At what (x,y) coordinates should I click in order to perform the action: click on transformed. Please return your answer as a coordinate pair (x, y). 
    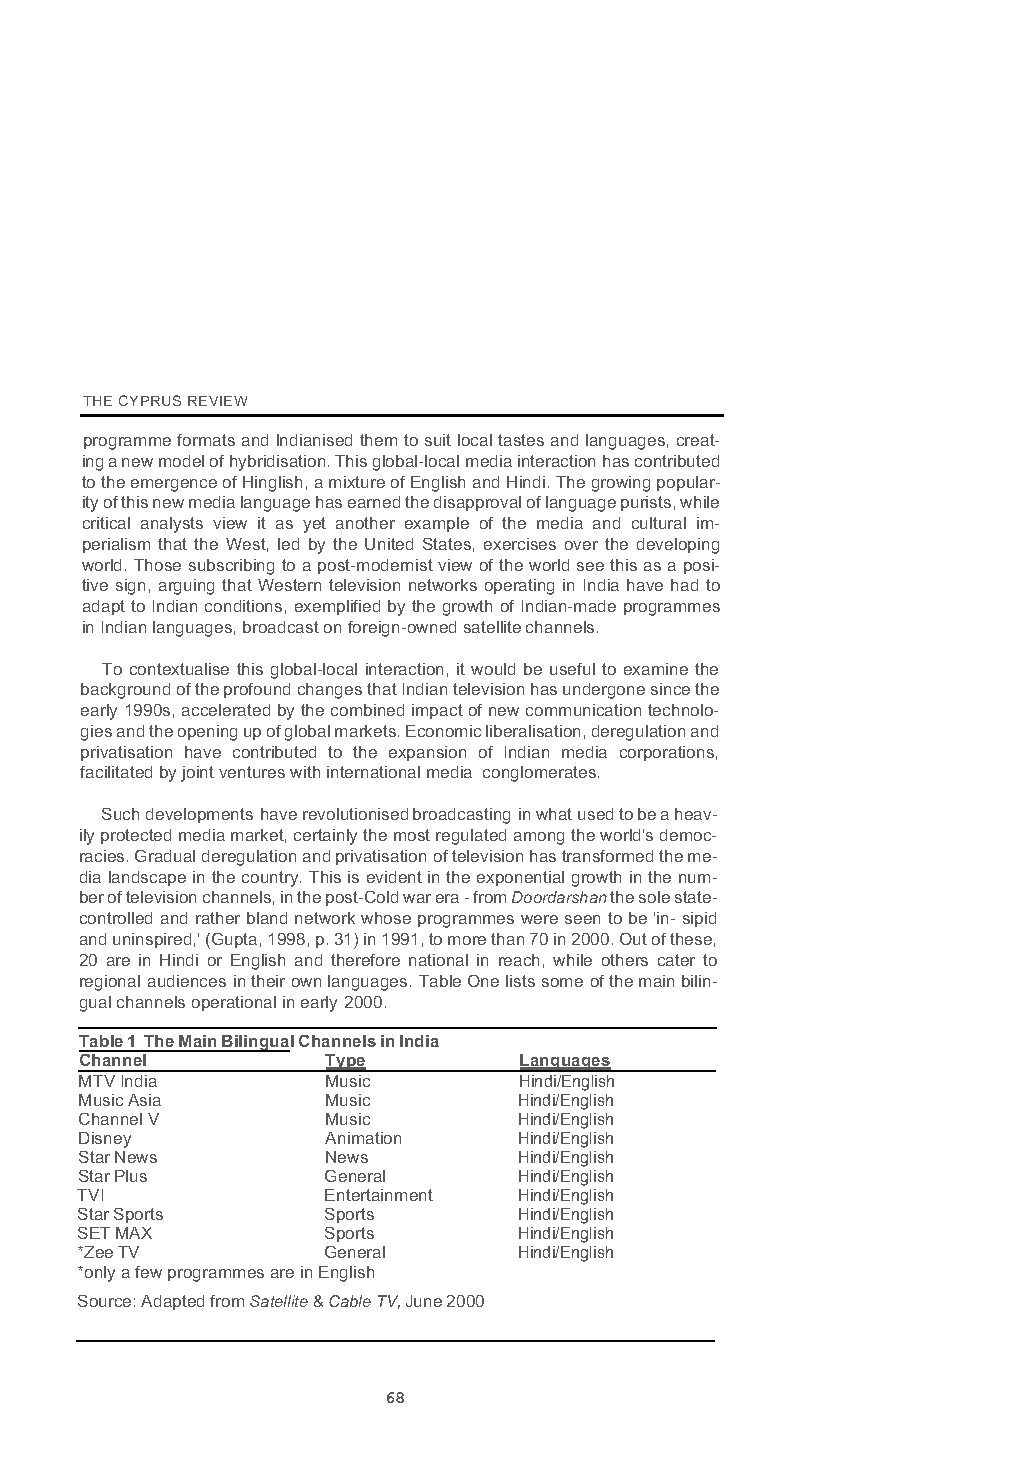
    Looking at the image, I should click on (607, 856).
